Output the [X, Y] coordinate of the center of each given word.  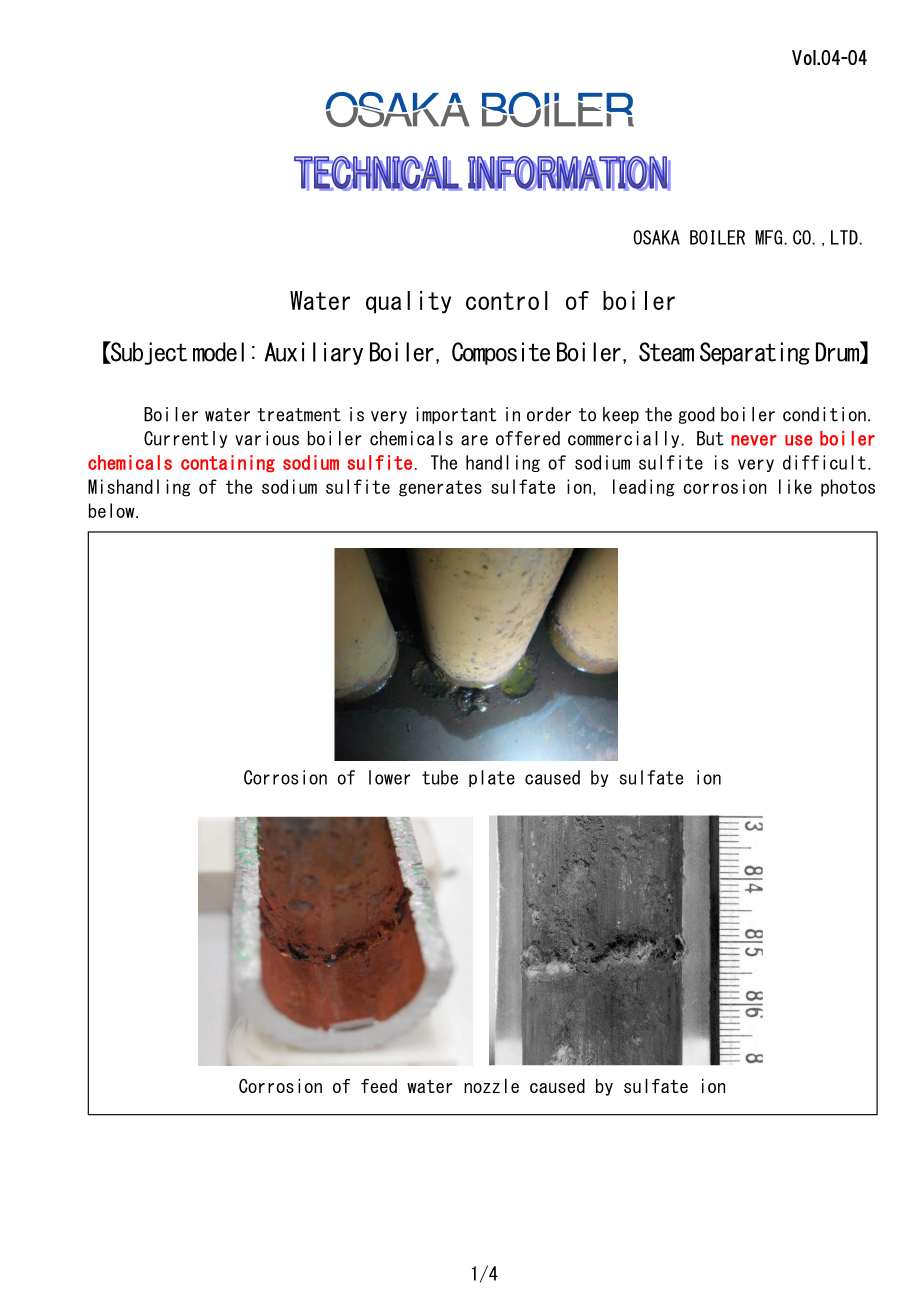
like [795, 486]
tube [440, 777]
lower [389, 777]
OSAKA [656, 237]
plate [492, 778]
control [507, 300]
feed [379, 1086]
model [218, 352]
